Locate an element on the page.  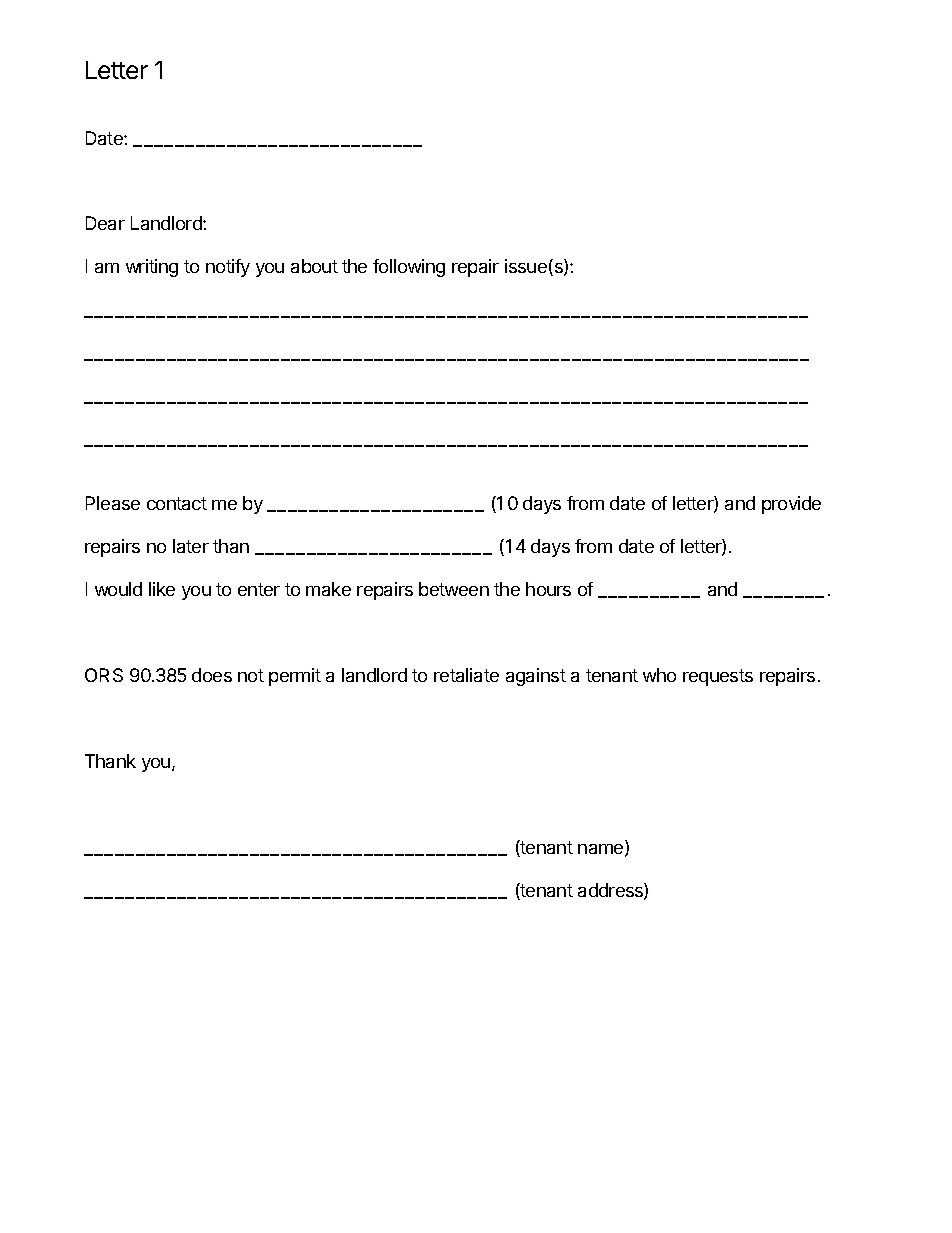
hours is located at coordinates (548, 589).
